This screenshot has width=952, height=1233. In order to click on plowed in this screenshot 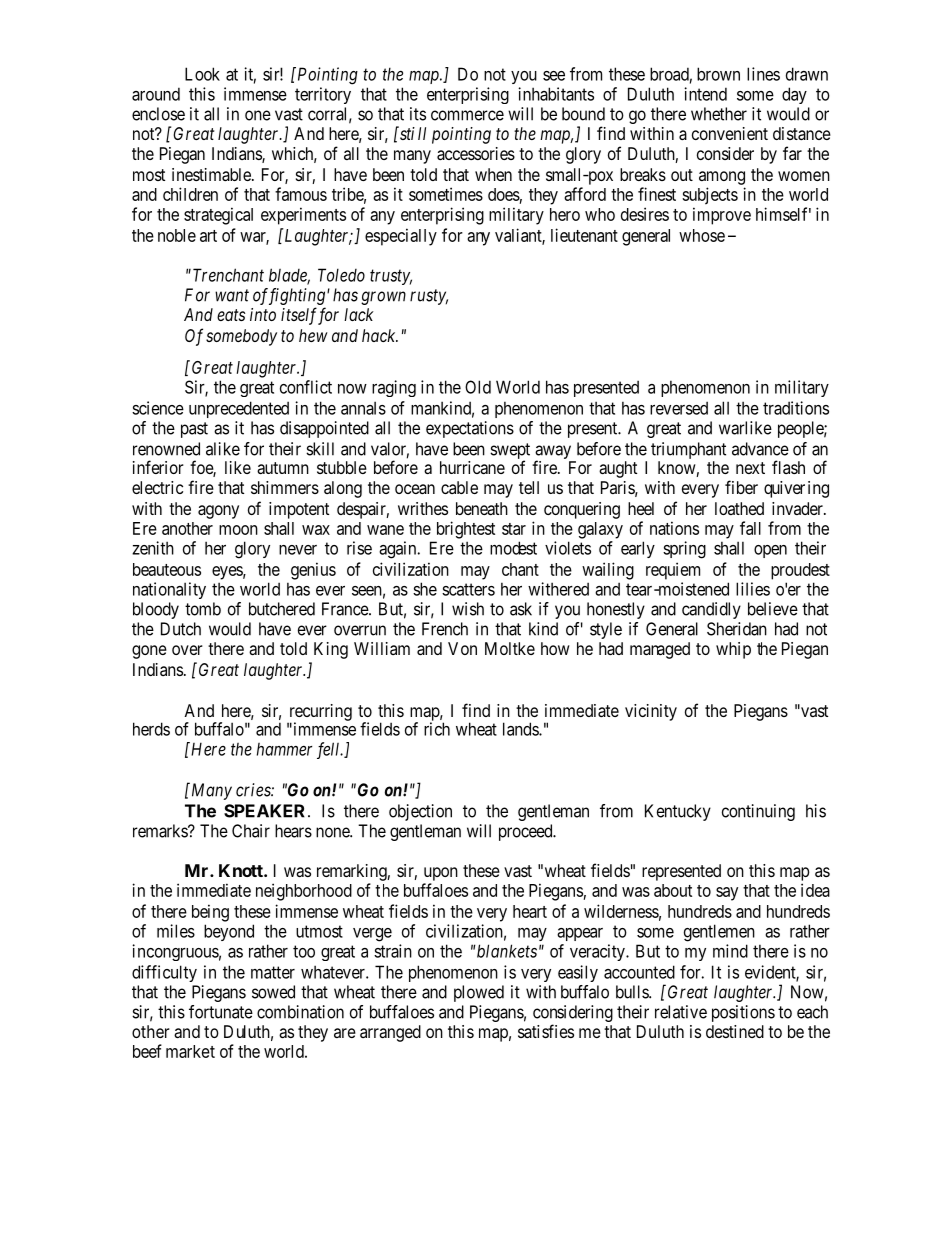, I will do `click(479, 993)`.
